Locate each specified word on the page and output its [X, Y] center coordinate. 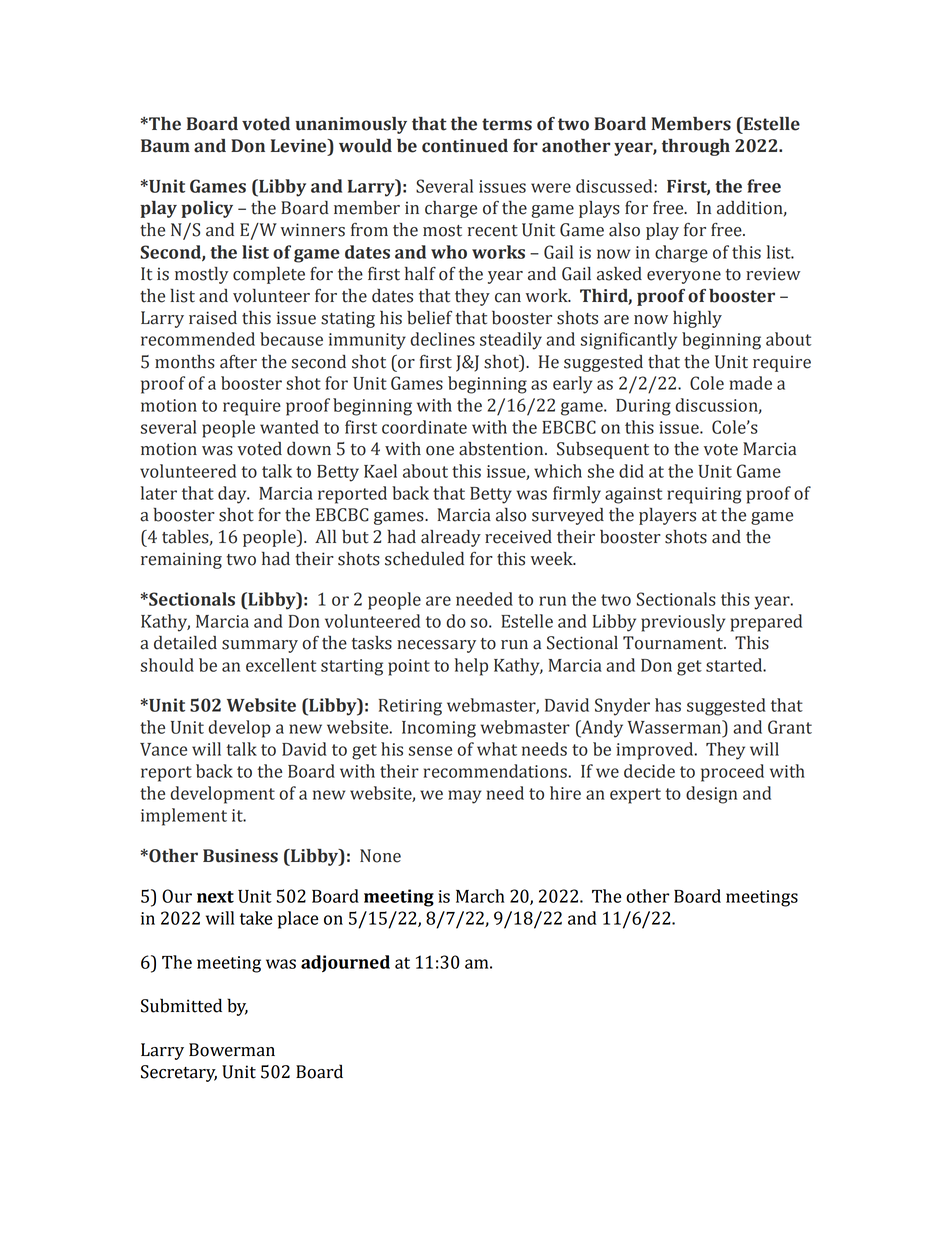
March [480, 896]
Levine [300, 147]
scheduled [424, 558]
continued [465, 146]
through [696, 147]
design [711, 795]
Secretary [179, 1073]
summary [260, 646]
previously [683, 623]
